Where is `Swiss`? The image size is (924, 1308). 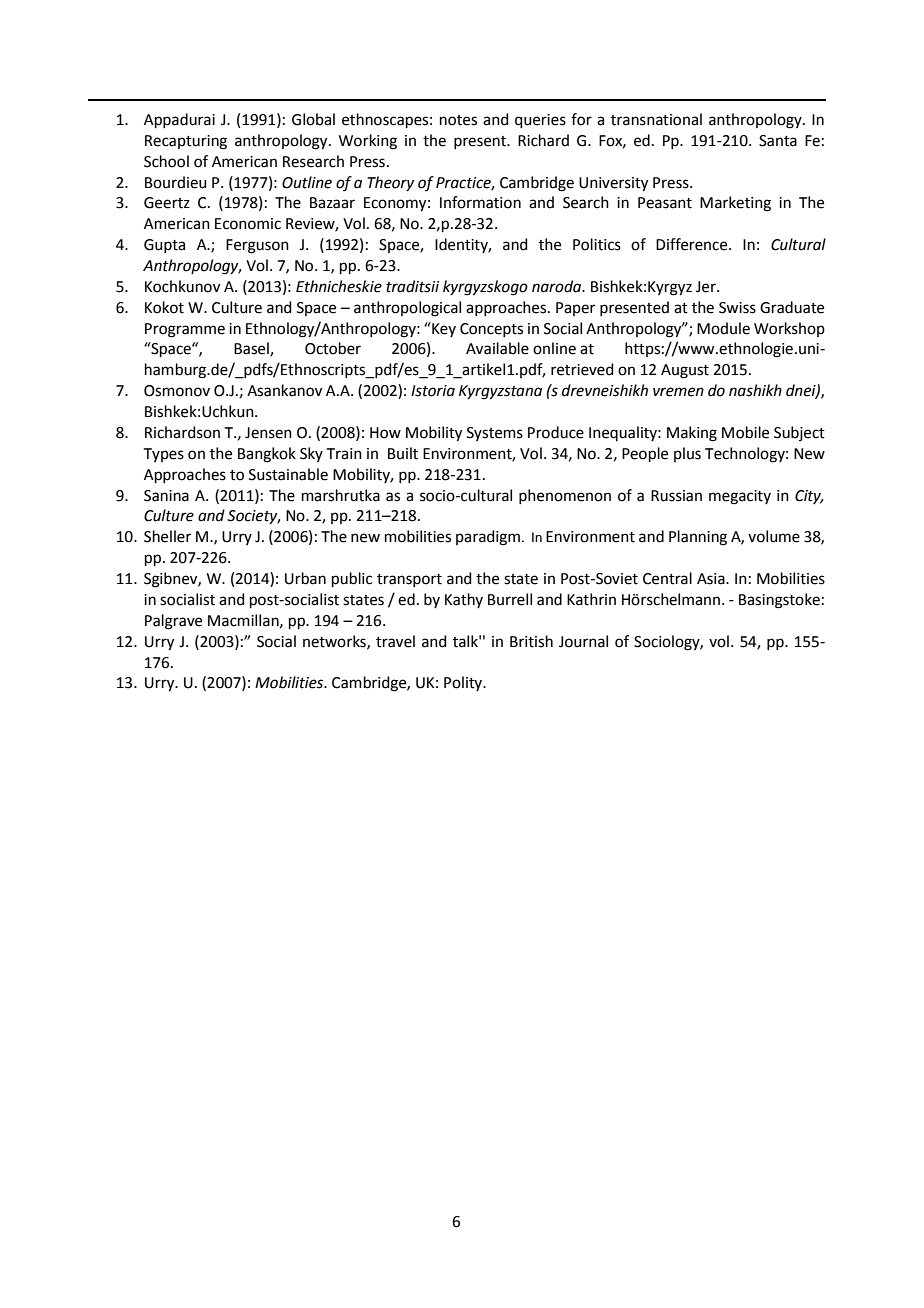 Swiss is located at coordinates (737, 308).
